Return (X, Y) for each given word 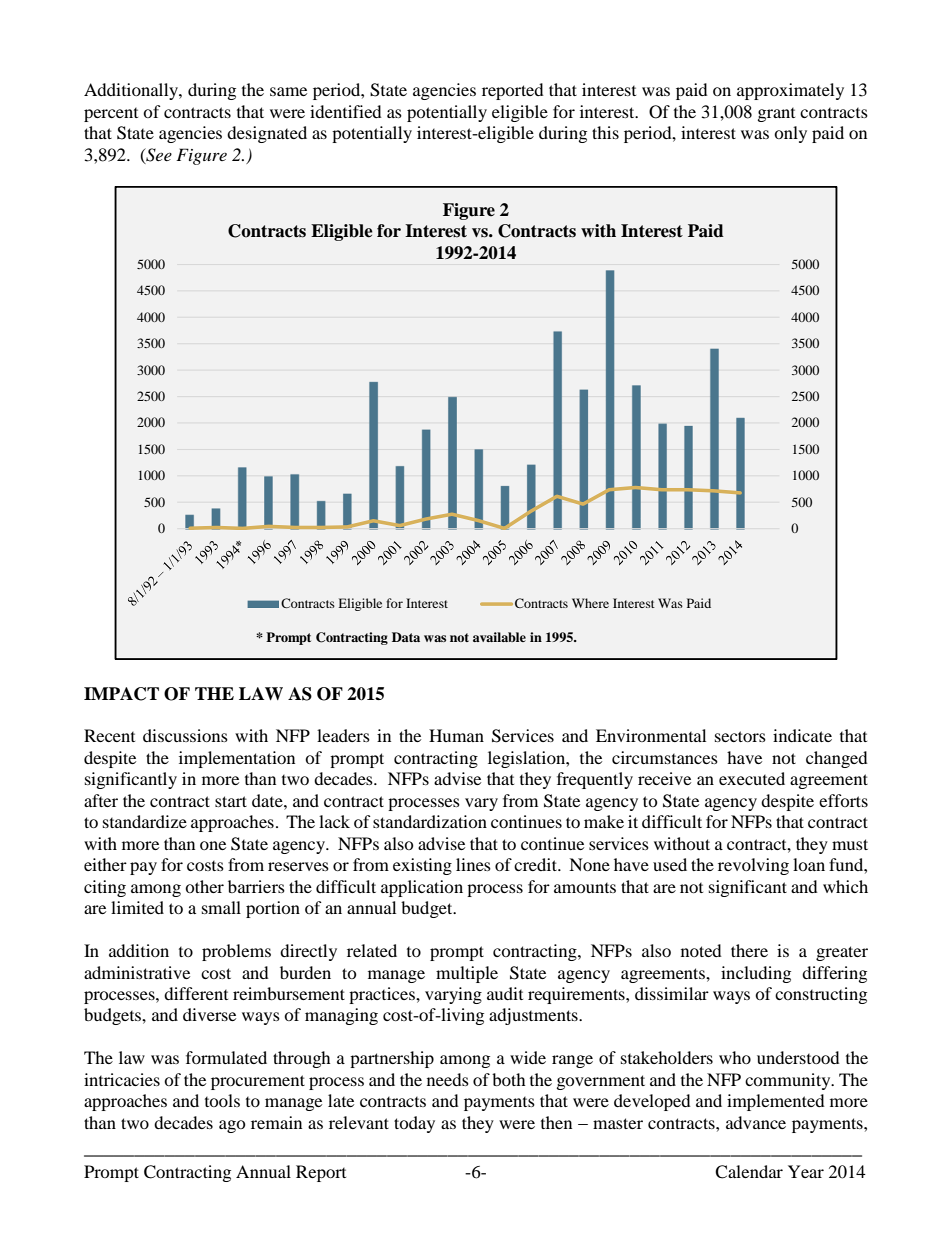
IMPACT (121, 694)
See (158, 155)
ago (232, 1126)
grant (776, 115)
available (499, 637)
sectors (740, 736)
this (605, 132)
